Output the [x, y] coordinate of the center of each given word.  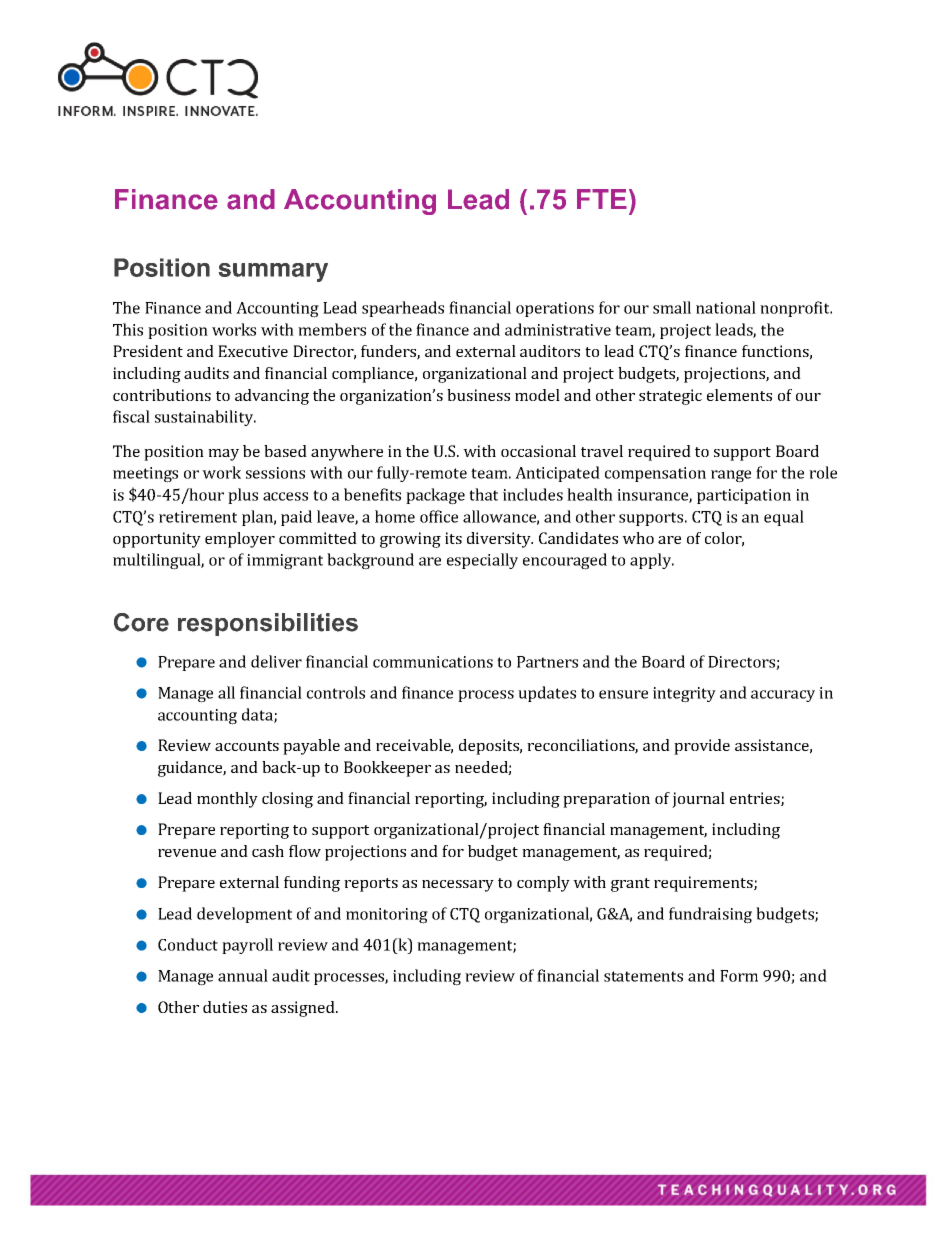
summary [273, 272]
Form [739, 976]
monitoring [387, 916]
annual [243, 975]
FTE [602, 199]
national [726, 307]
